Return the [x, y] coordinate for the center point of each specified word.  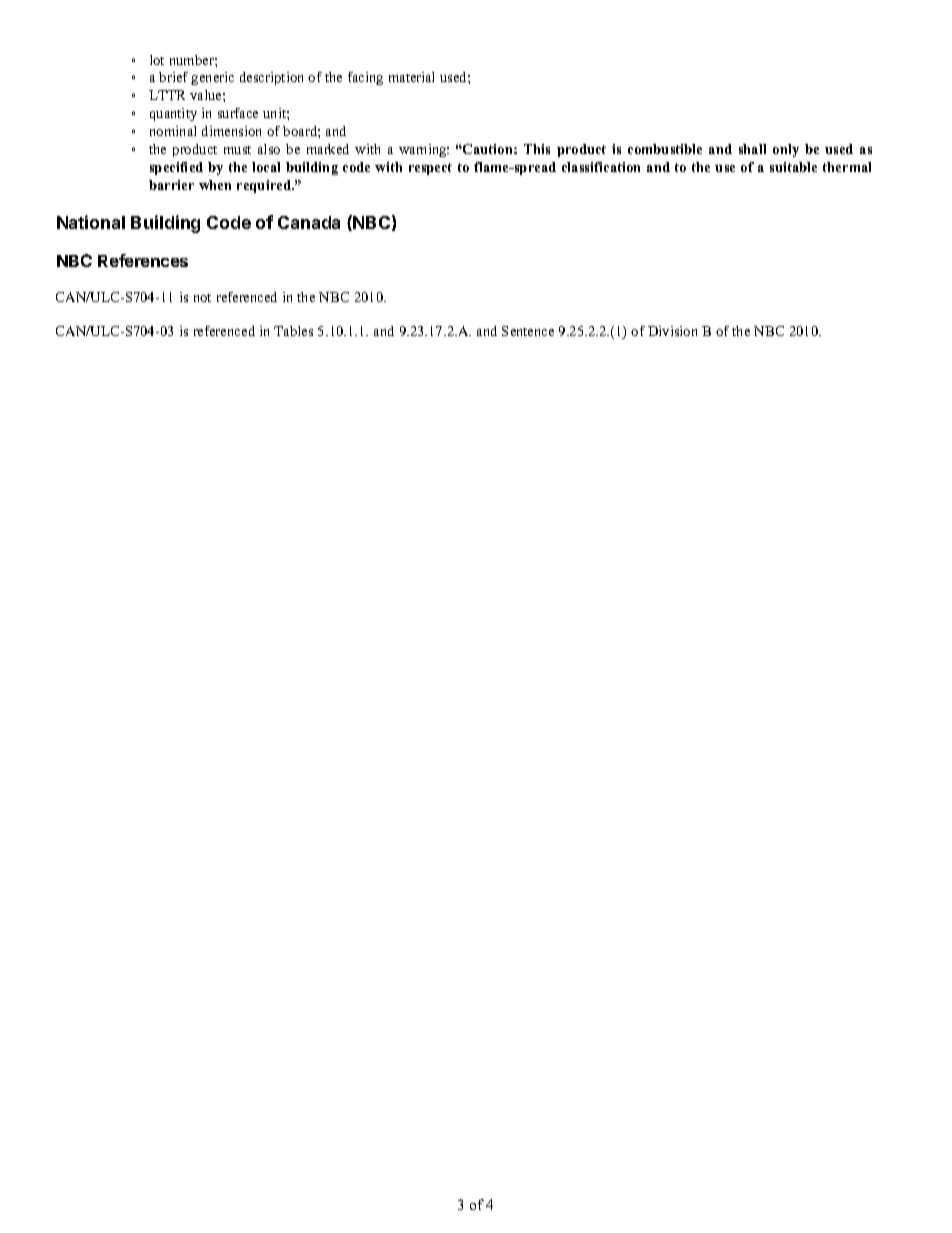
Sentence [528, 331]
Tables [293, 331]
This [537, 149]
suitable [793, 167]
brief [173, 77]
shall [752, 149]
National [91, 222]
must [237, 150]
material [411, 77]
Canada [309, 222]
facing [365, 78]
